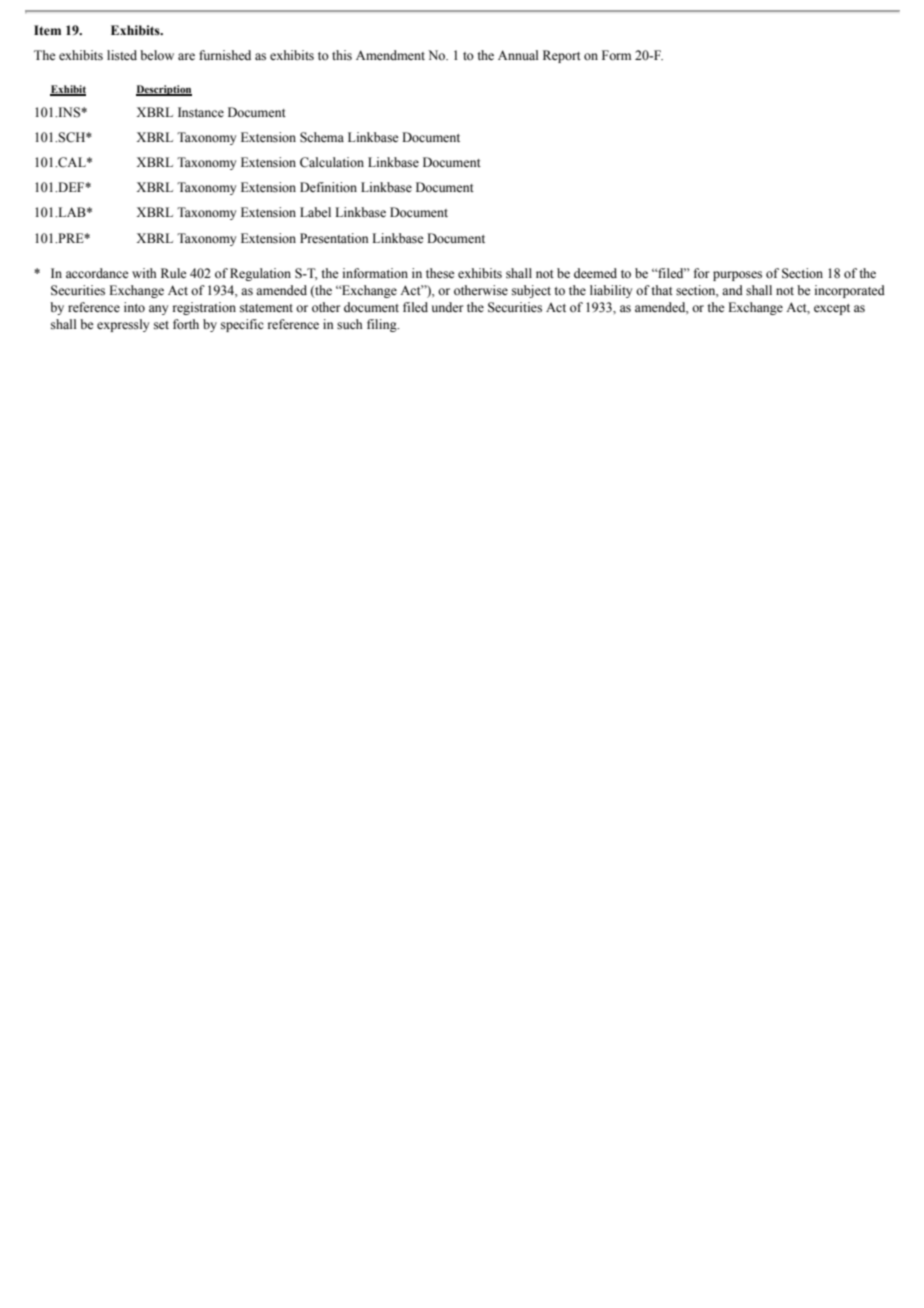  What do you see at coordinates (158, 310) in the document?
I see `any` at bounding box center [158, 310].
